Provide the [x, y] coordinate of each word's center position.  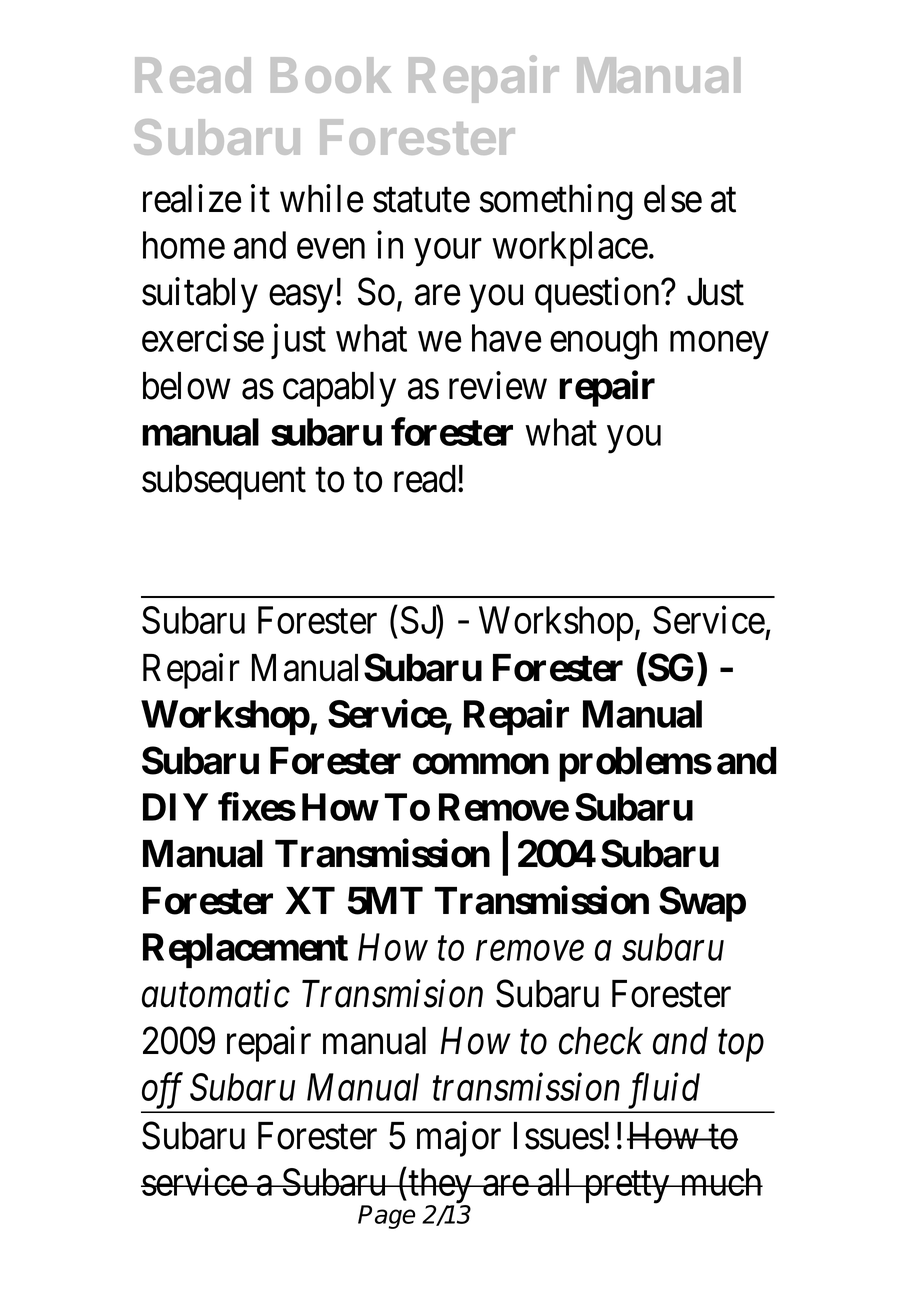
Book [331, 75]
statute [421, 200]
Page [386, 1217]
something [556, 202]
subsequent [224, 482]
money [719, 346]
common [481, 764]
